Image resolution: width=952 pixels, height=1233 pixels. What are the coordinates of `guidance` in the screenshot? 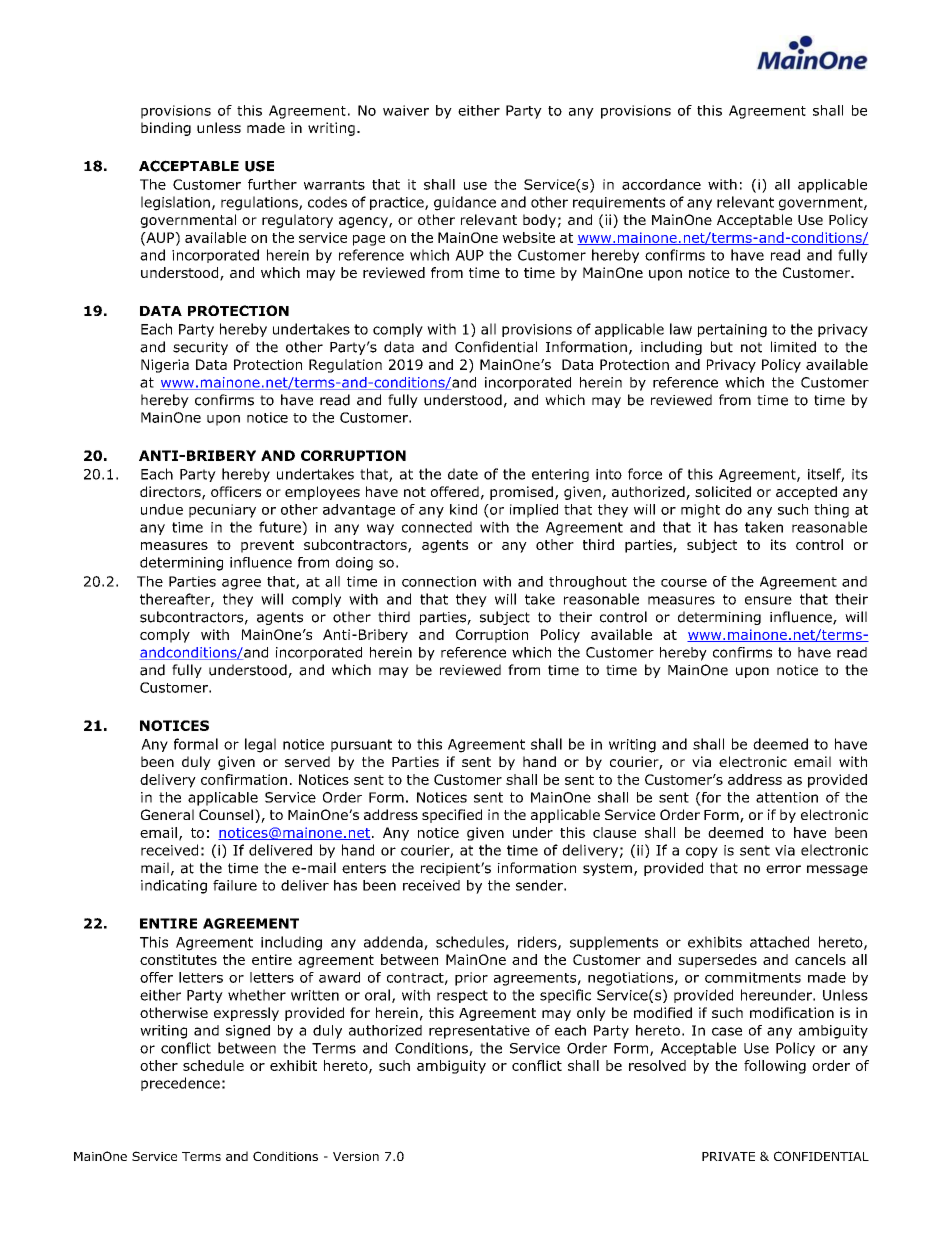 It's located at (465, 203).
